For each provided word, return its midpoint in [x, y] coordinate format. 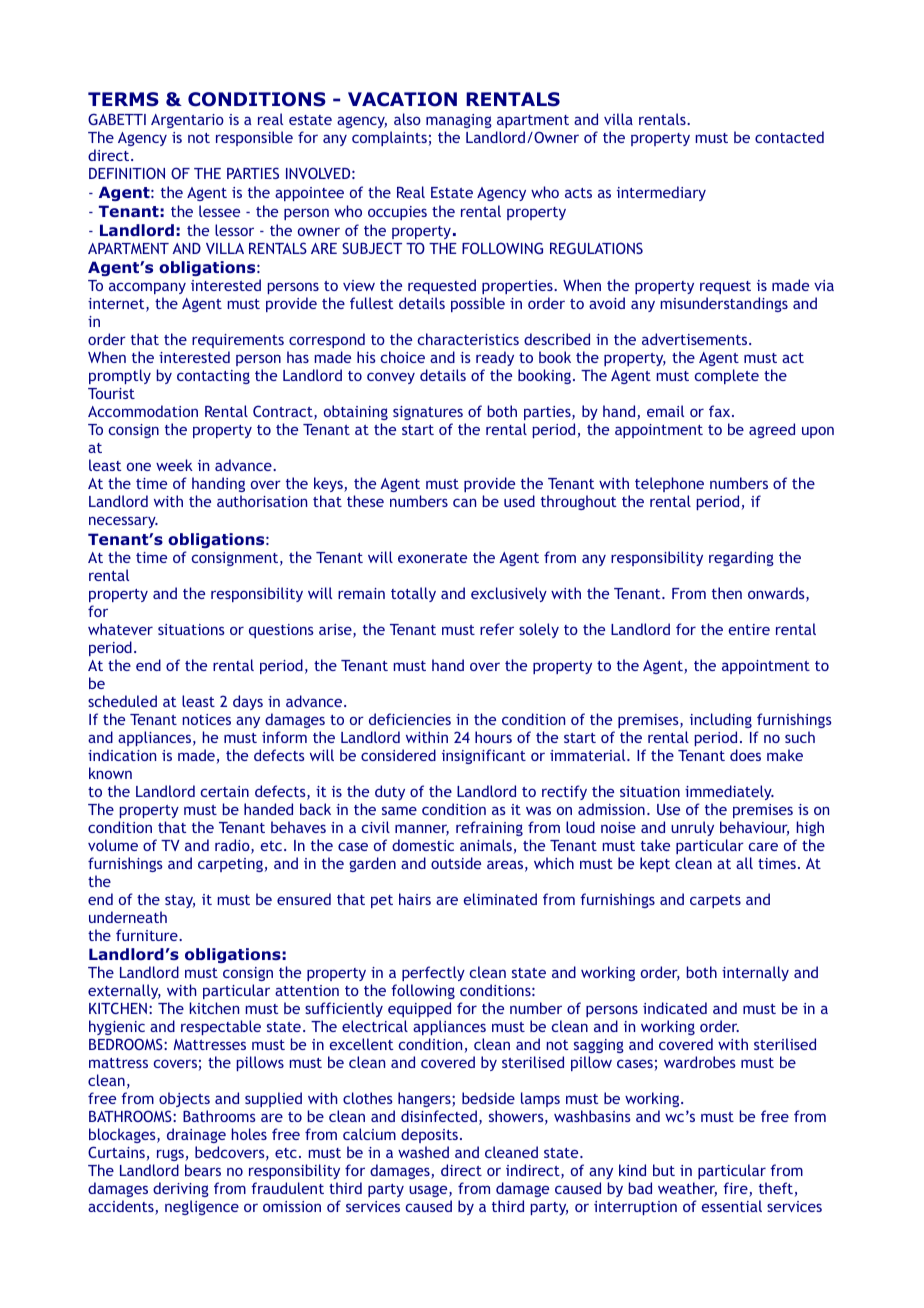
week [174, 465]
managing [459, 121]
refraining [489, 828]
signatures [428, 413]
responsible [254, 138]
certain [225, 791]
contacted [789, 137]
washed [423, 1152]
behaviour [754, 828]
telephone [669, 486]
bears [203, 1170]
